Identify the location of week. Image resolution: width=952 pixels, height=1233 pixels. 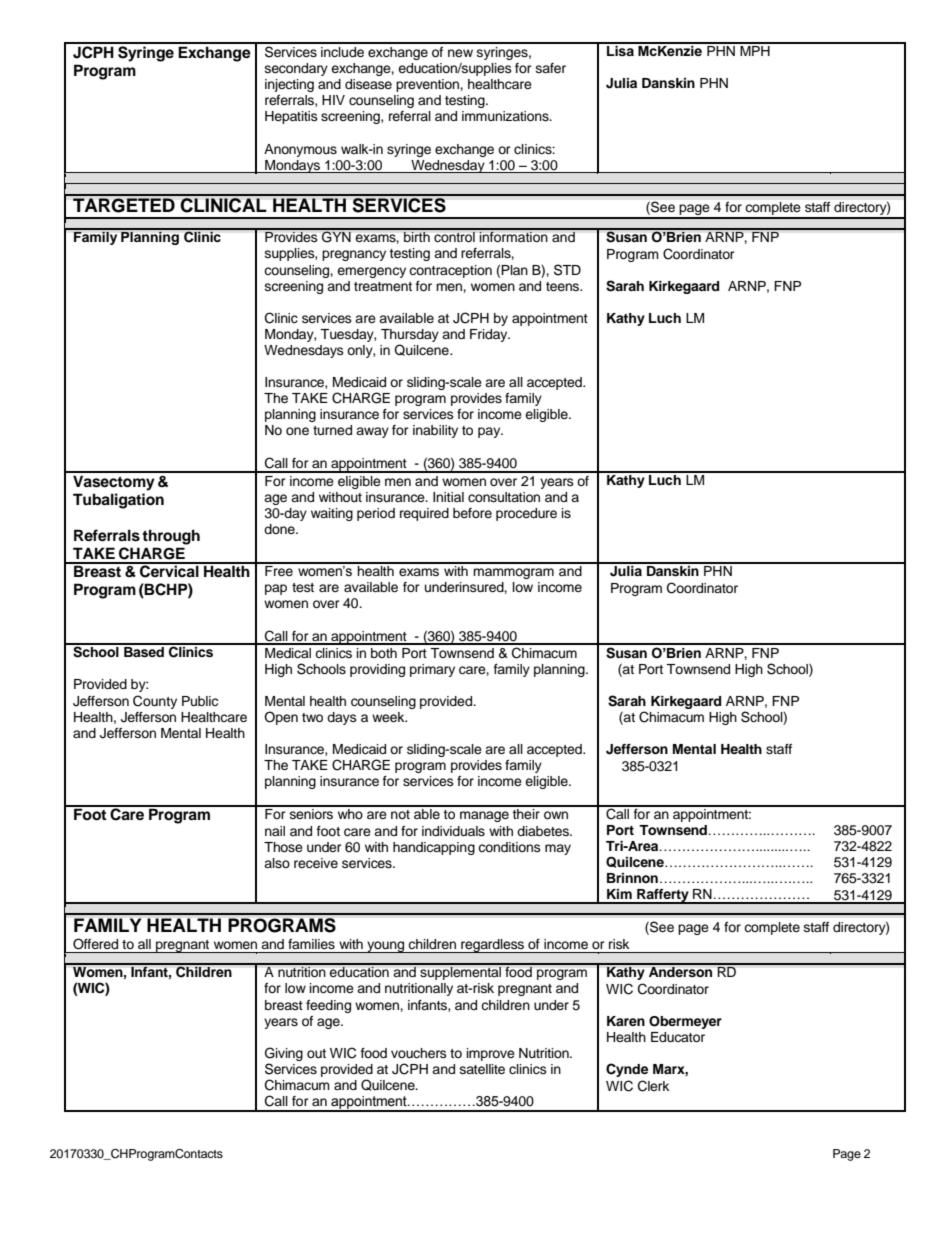
(389, 717).
